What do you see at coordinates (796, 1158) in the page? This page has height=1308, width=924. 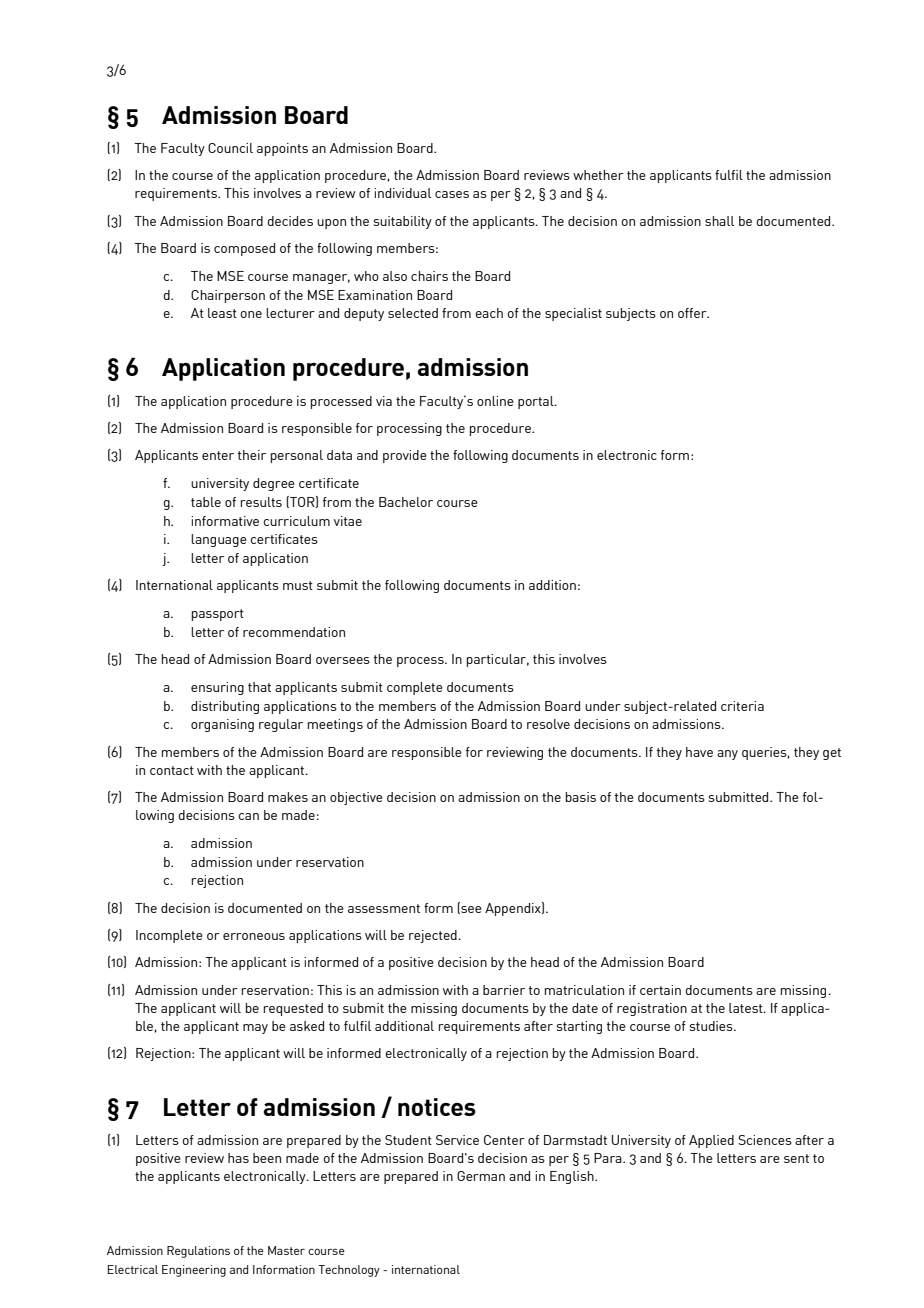 I see `sent` at bounding box center [796, 1158].
